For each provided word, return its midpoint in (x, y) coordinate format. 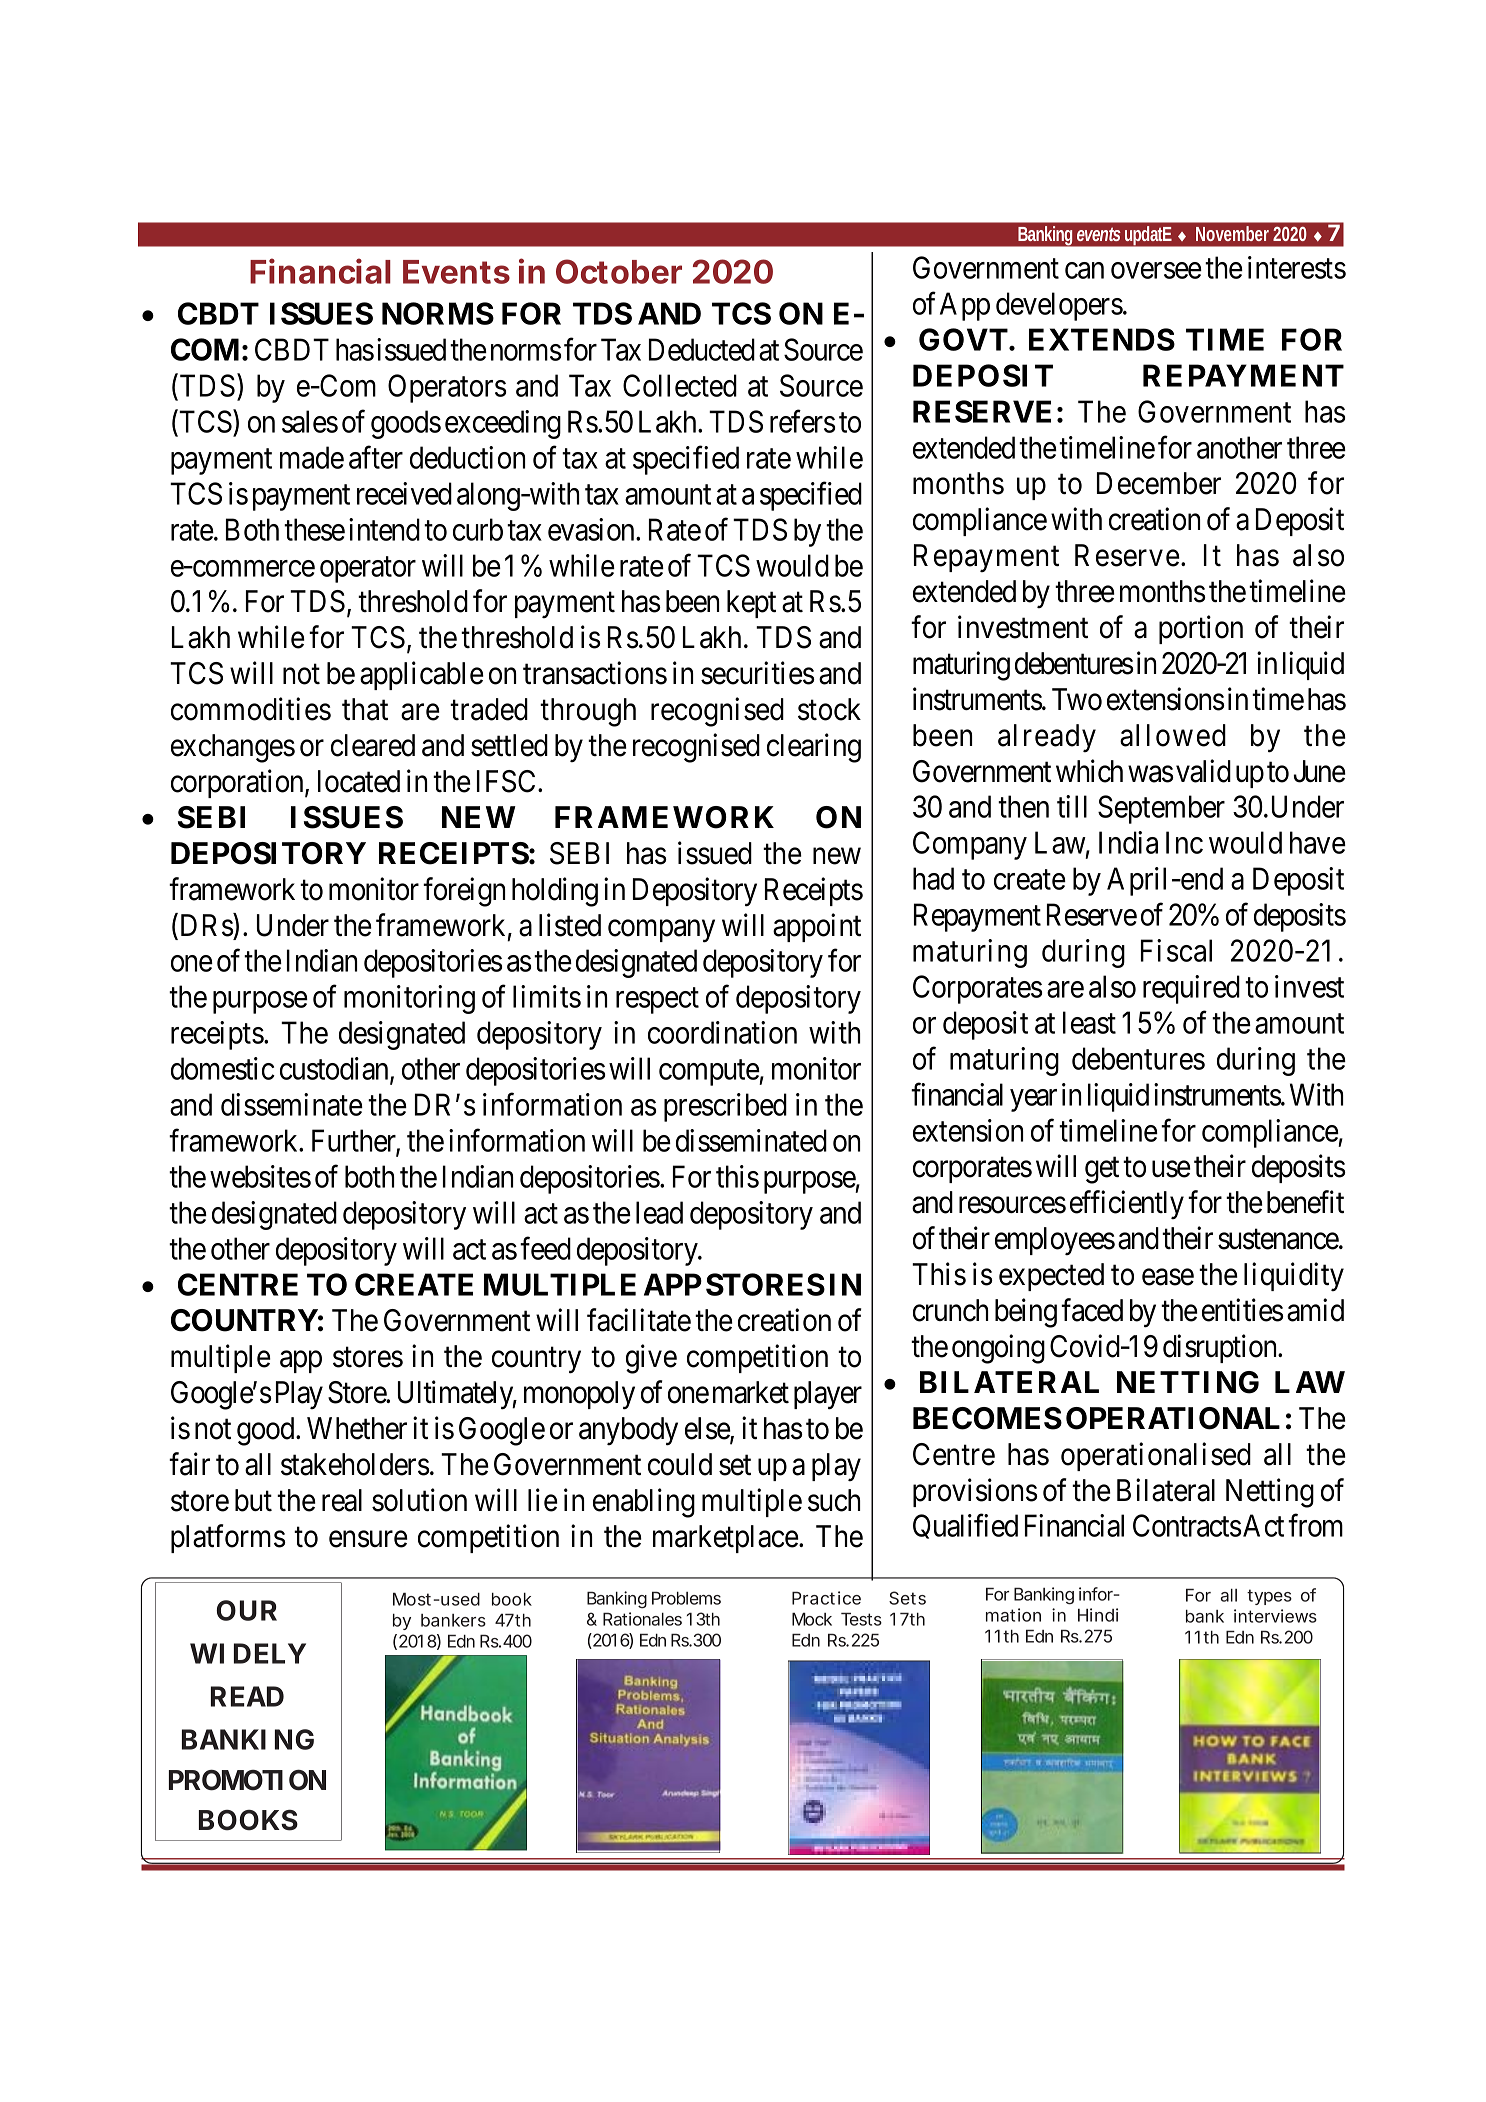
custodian (335, 1070)
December (1159, 483)
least (1089, 1022)
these (314, 529)
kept (751, 604)
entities (1243, 1310)
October (619, 271)
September (1161, 809)
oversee (1156, 271)
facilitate (639, 1320)
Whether (357, 1428)
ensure (368, 1539)
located (359, 781)
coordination (722, 1032)
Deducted (702, 349)
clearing (814, 748)
